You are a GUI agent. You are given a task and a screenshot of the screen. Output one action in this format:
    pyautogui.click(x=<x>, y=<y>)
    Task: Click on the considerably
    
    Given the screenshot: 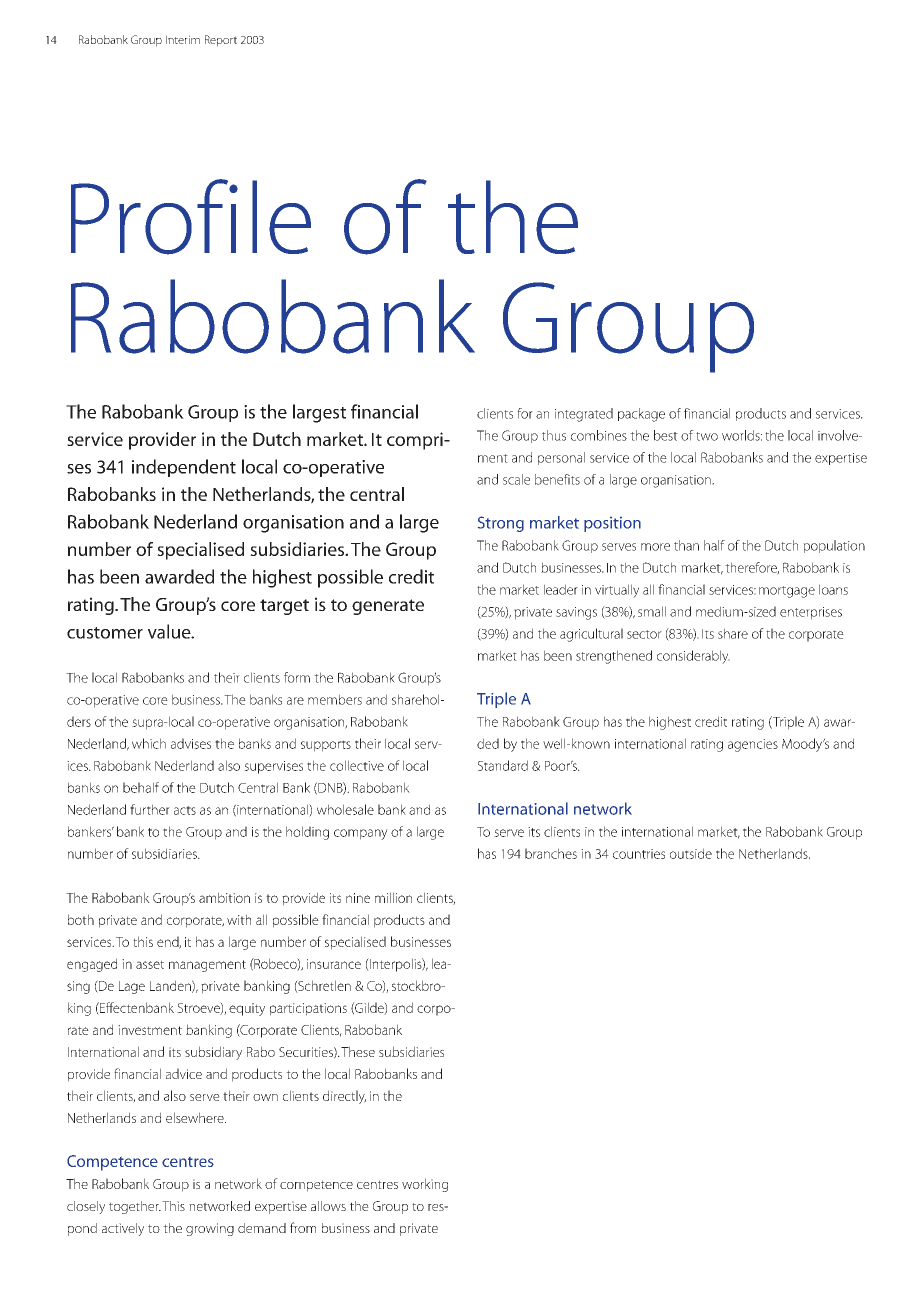 What is the action you would take?
    pyautogui.click(x=693, y=657)
